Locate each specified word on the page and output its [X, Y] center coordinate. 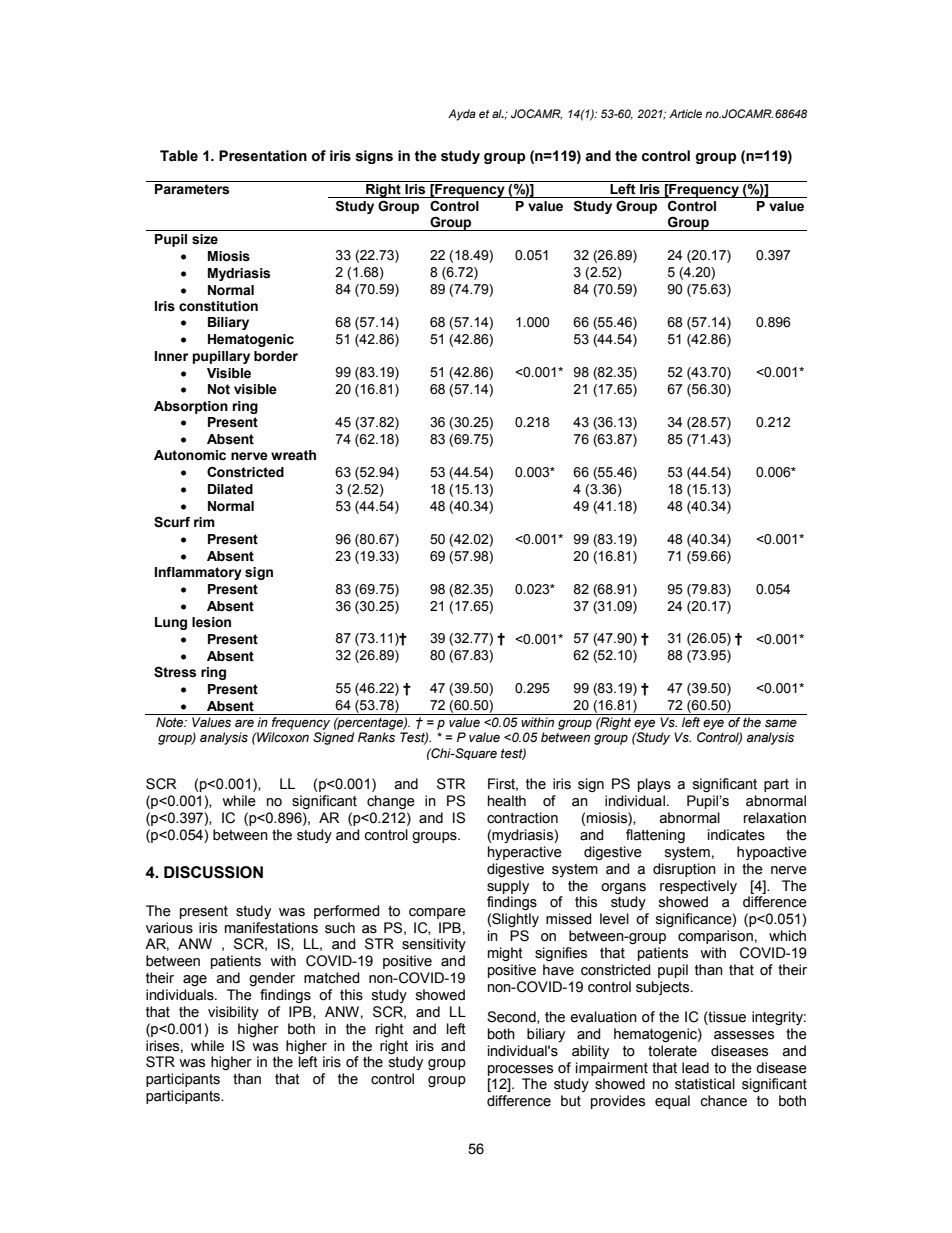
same [781, 723]
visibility [233, 1013]
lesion [211, 622]
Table [179, 156]
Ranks [376, 737]
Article [685, 113]
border [276, 356]
